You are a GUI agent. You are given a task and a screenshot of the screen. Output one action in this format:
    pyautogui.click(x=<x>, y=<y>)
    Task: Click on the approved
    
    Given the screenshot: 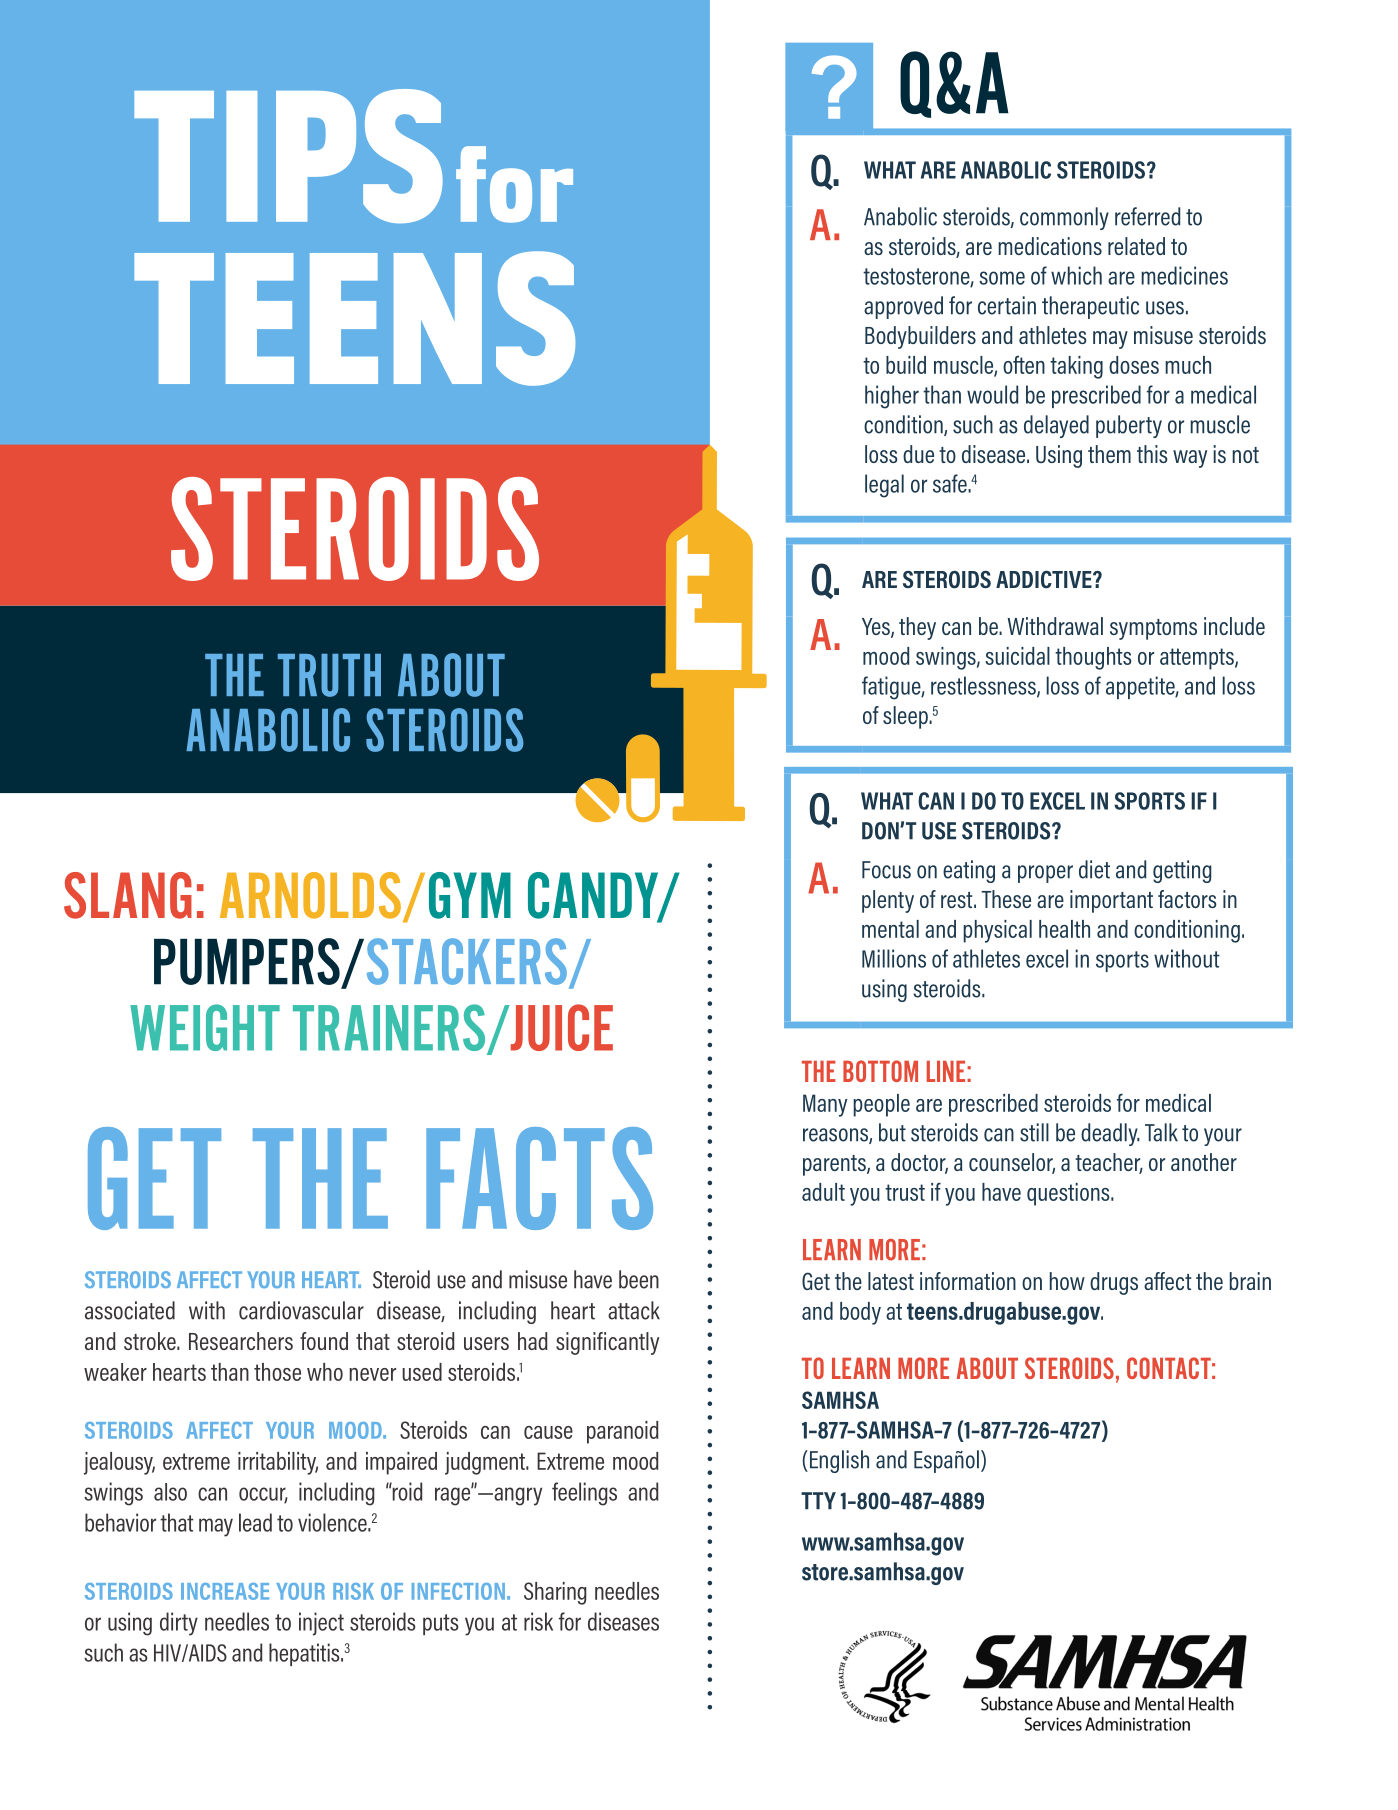 What is the action you would take?
    pyautogui.click(x=903, y=307)
